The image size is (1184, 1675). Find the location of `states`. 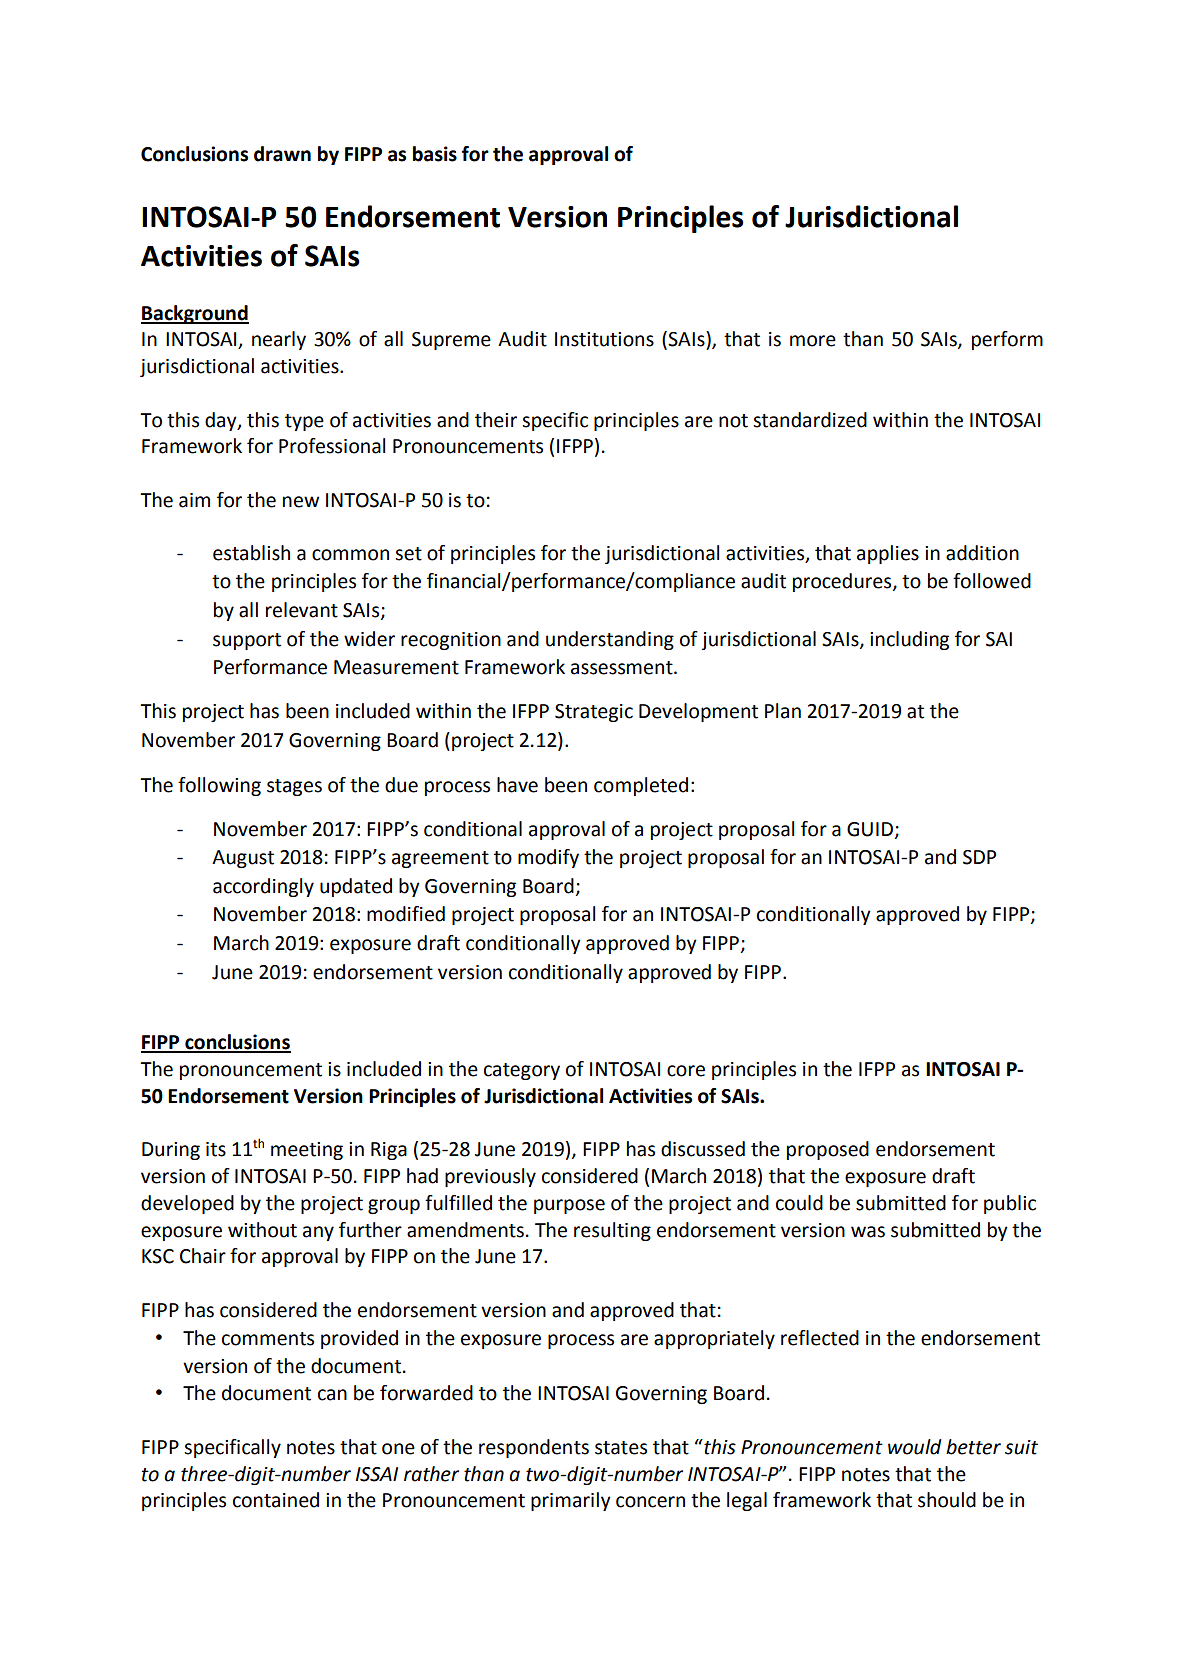

states is located at coordinates (621, 1448).
